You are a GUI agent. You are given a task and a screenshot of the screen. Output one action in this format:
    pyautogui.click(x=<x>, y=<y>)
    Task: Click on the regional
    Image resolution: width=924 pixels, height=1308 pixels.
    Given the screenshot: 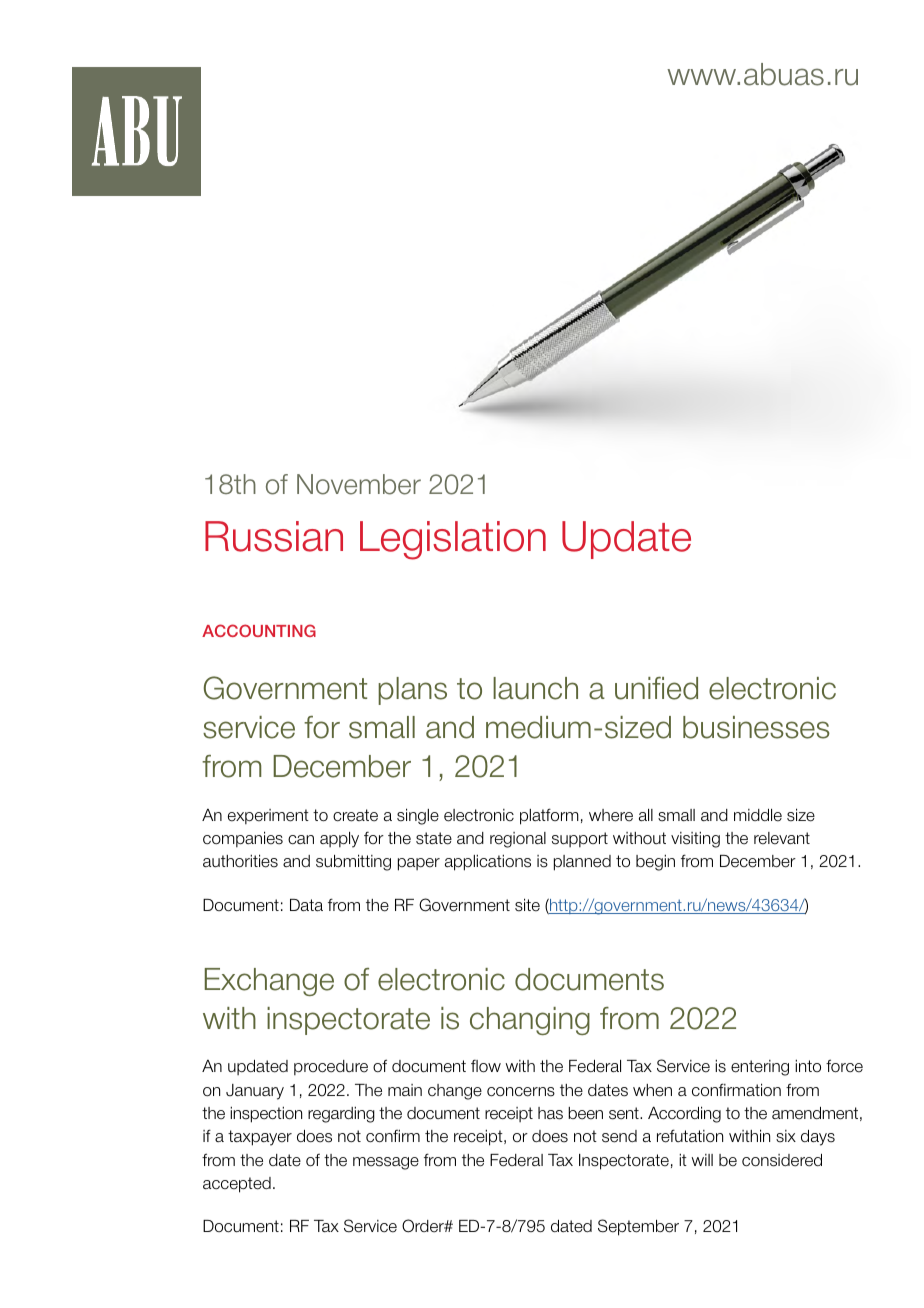 What is the action you would take?
    pyautogui.click(x=518, y=840)
